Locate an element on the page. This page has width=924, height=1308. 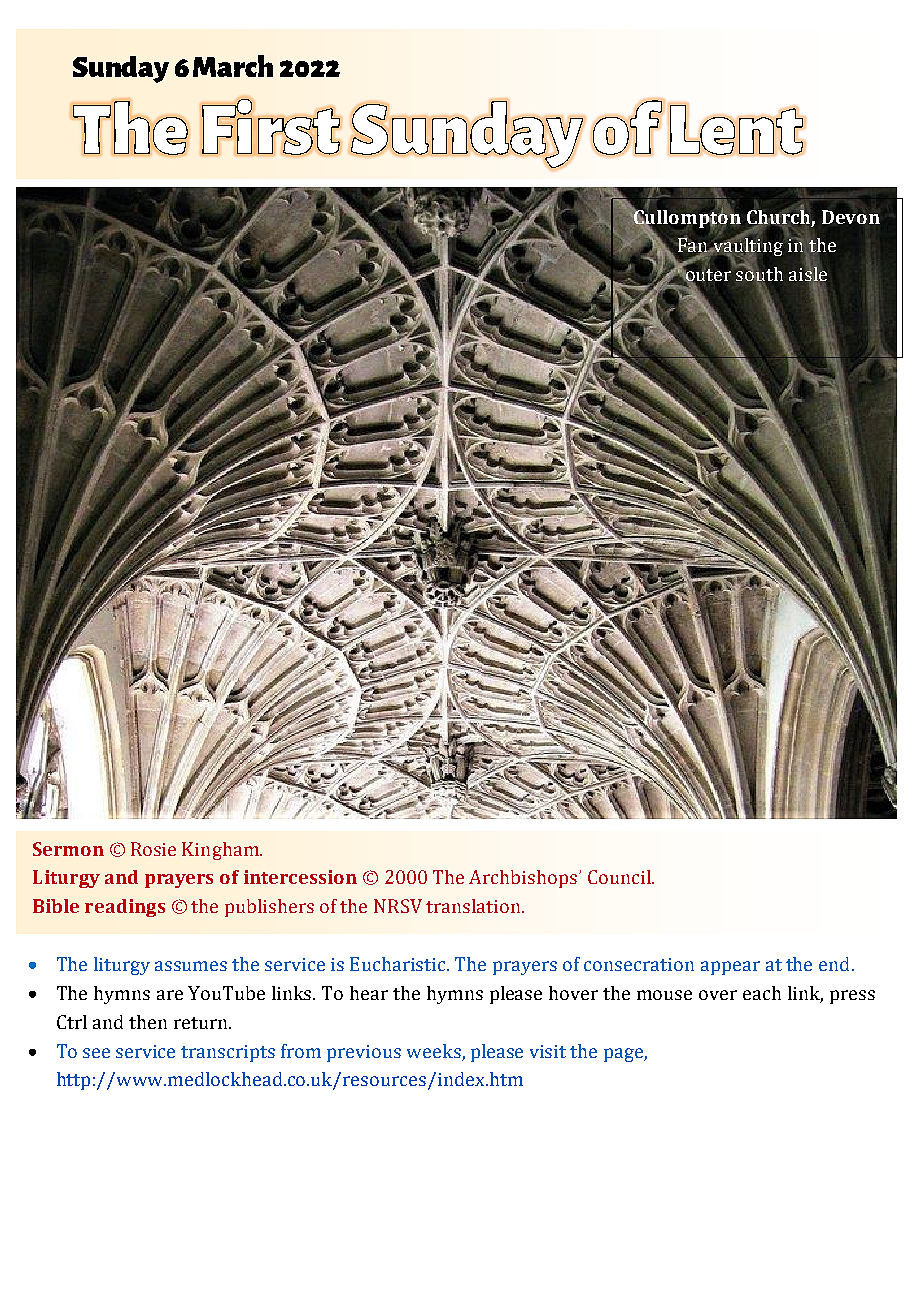
weeks is located at coordinates (435, 1052).
